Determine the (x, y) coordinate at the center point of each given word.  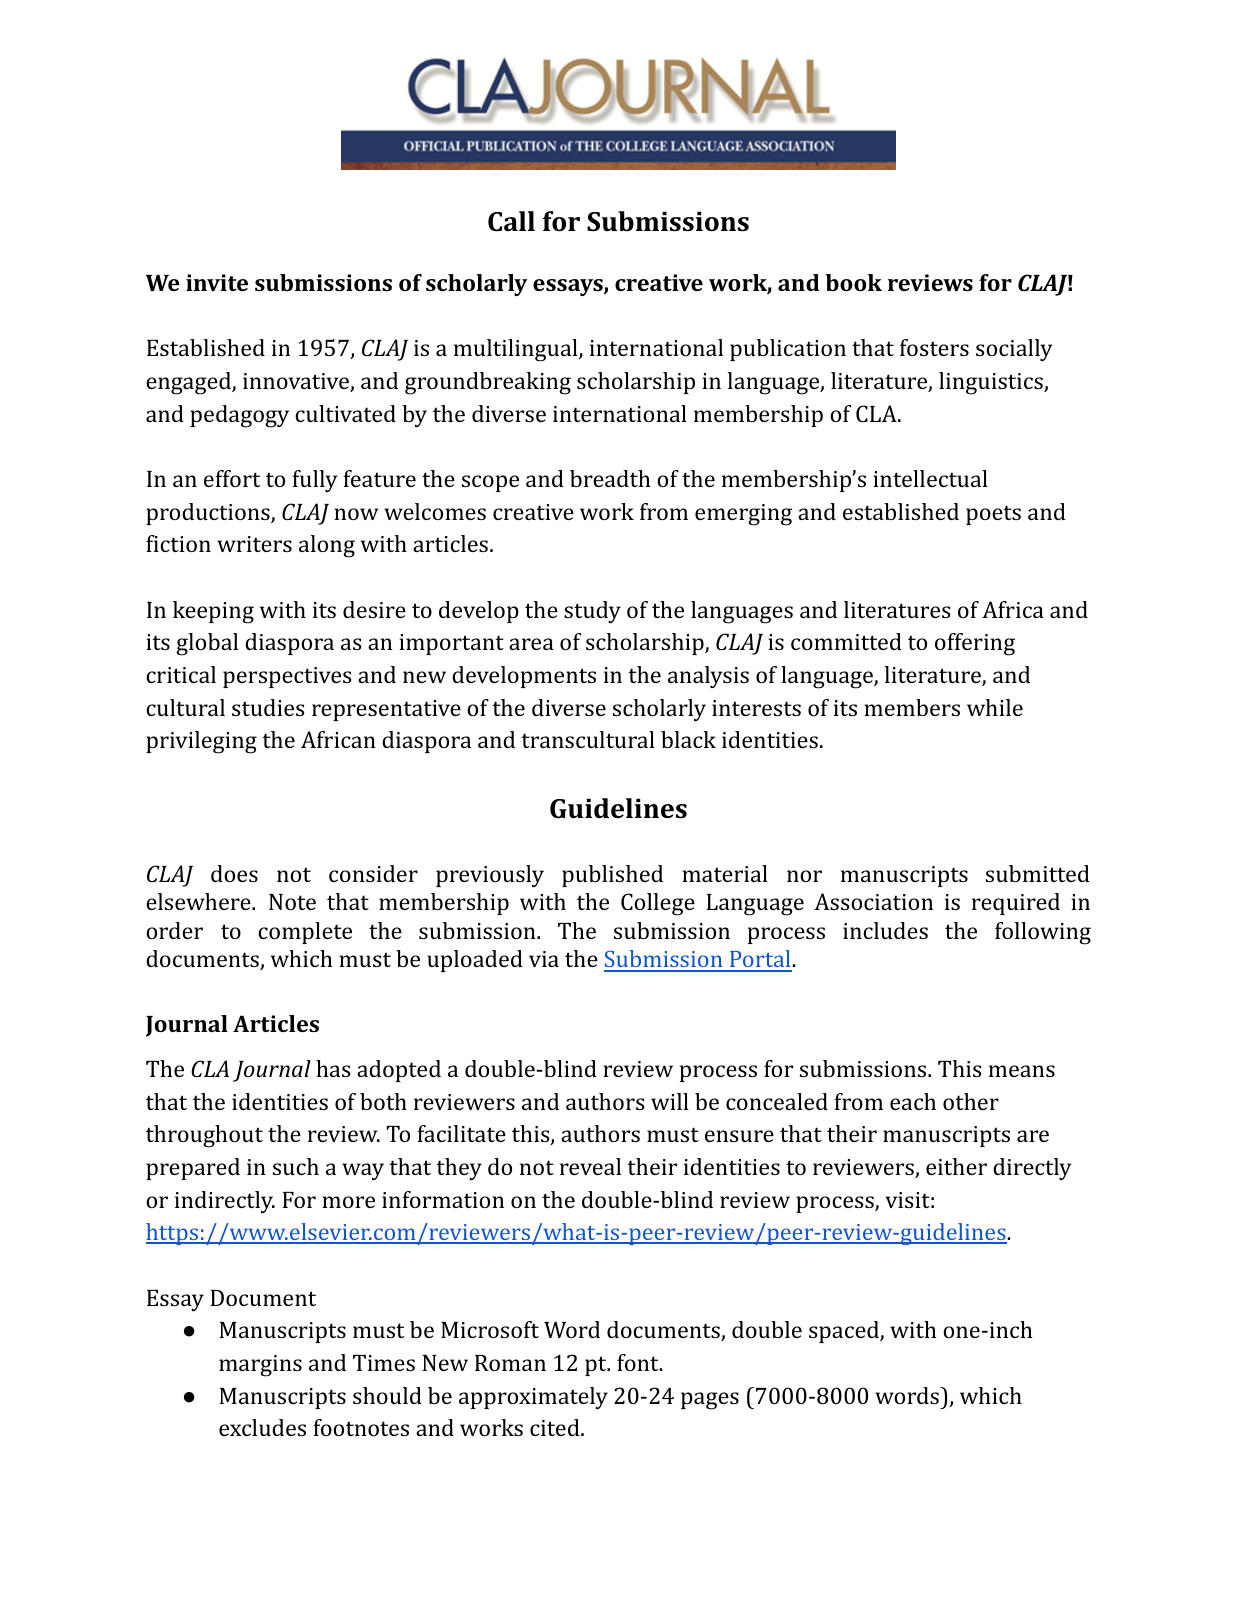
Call (511, 221)
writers (254, 544)
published (612, 876)
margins (260, 1366)
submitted (1038, 873)
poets (993, 515)
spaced (845, 1332)
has (333, 1068)
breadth (610, 478)
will (670, 1101)
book (854, 282)
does (234, 873)
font (639, 1362)
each (913, 1101)
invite (217, 282)
